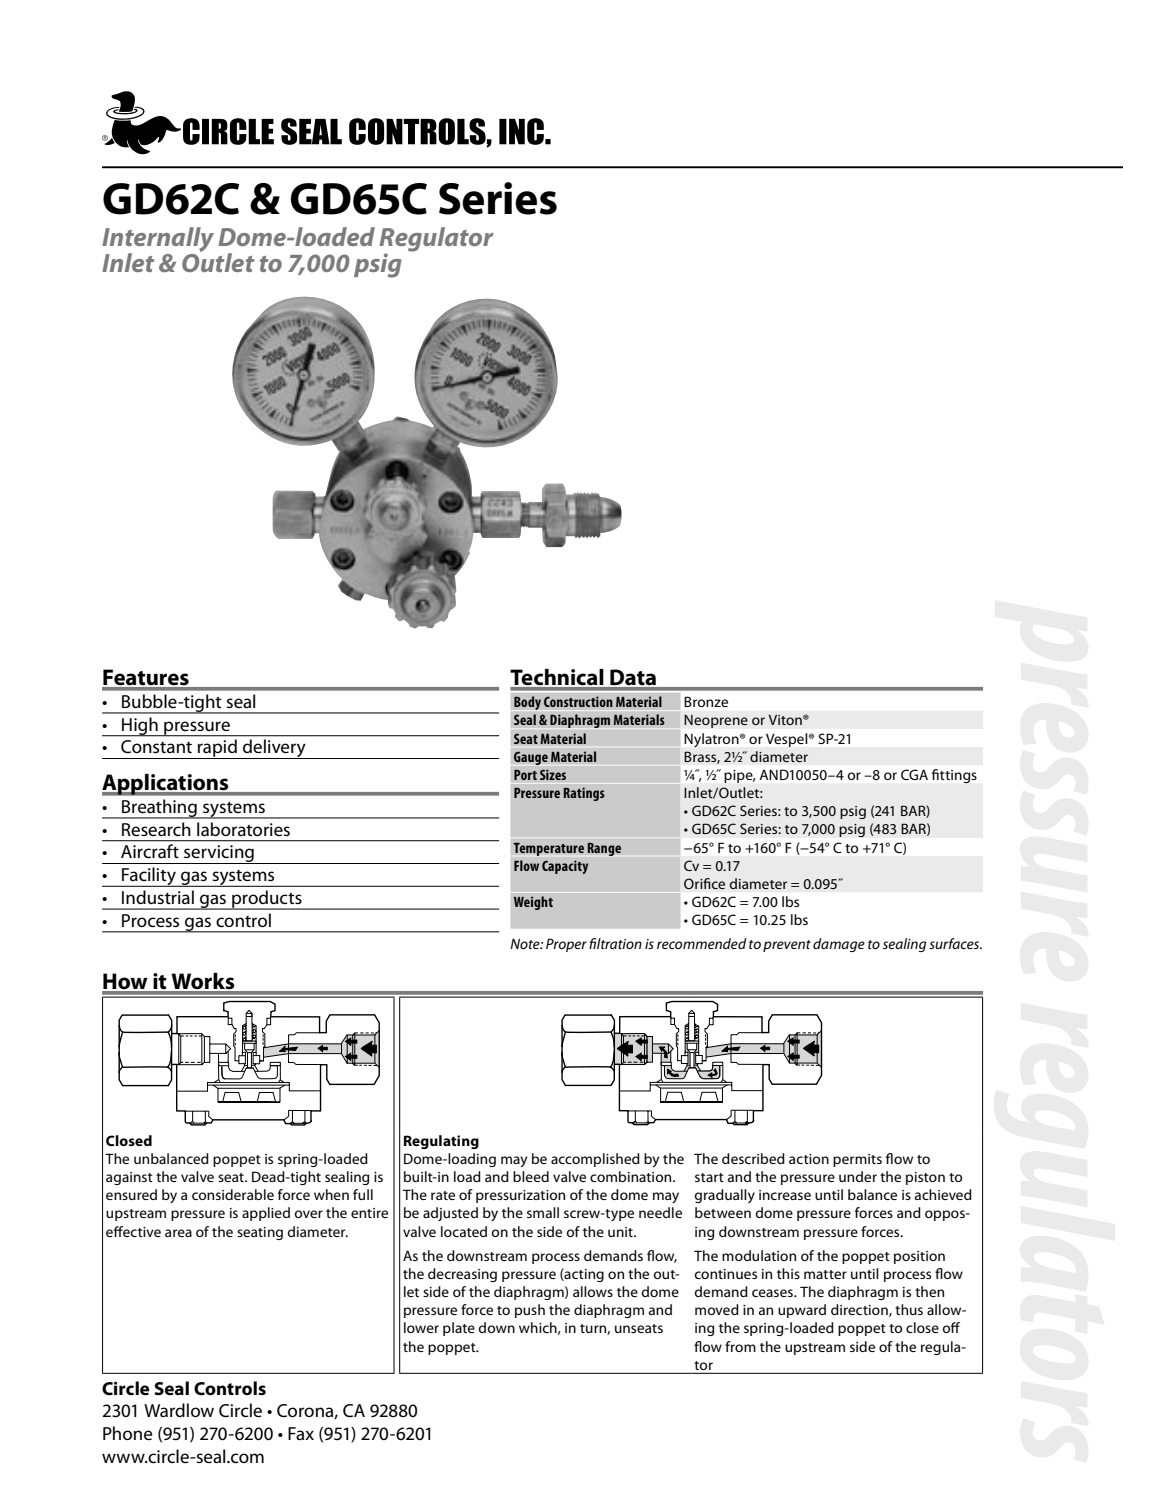 The height and width of the screenshot is (1497, 1157). I want to click on rapid, so click(217, 749).
